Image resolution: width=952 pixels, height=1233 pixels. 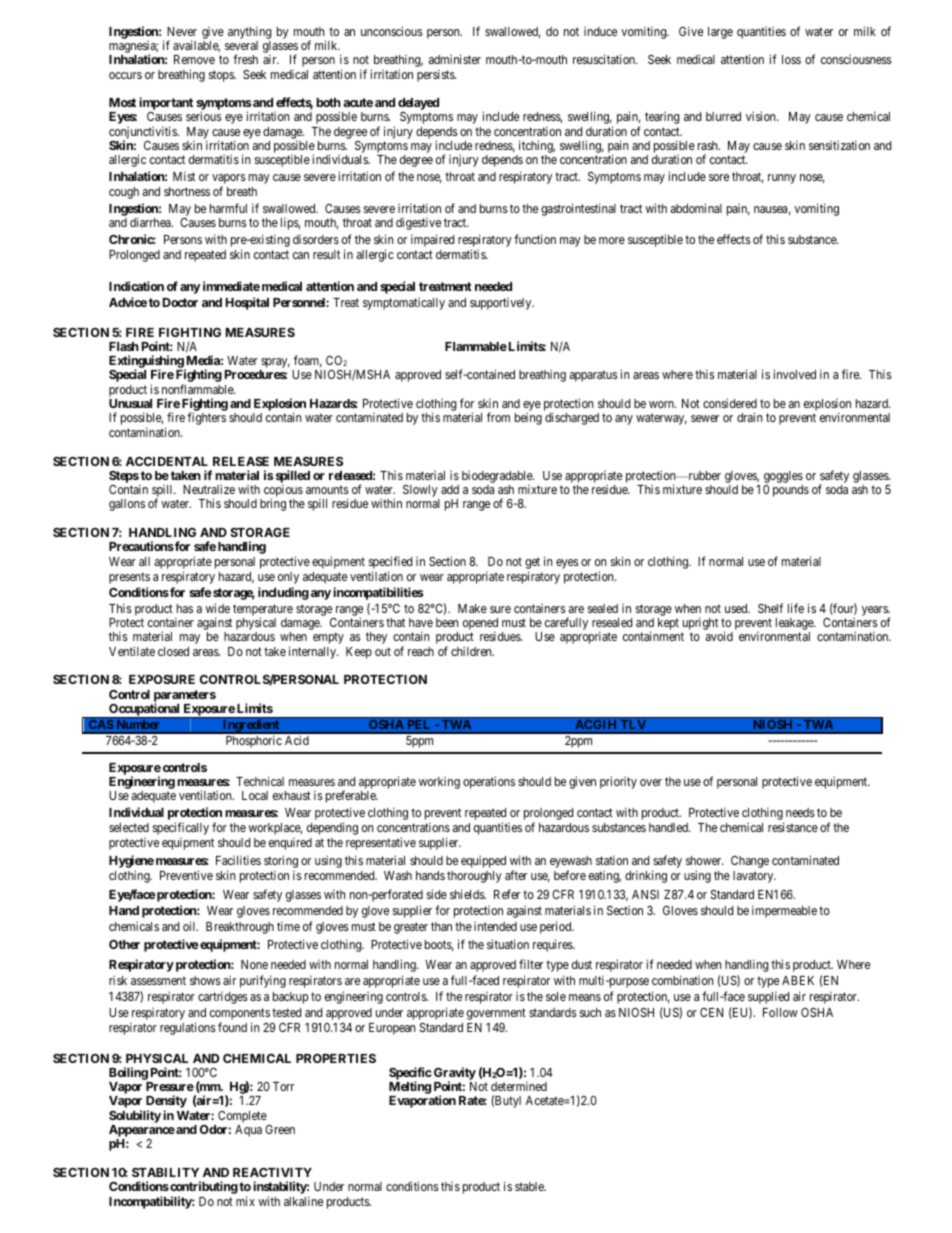 I want to click on Shelf, so click(x=770, y=608).
